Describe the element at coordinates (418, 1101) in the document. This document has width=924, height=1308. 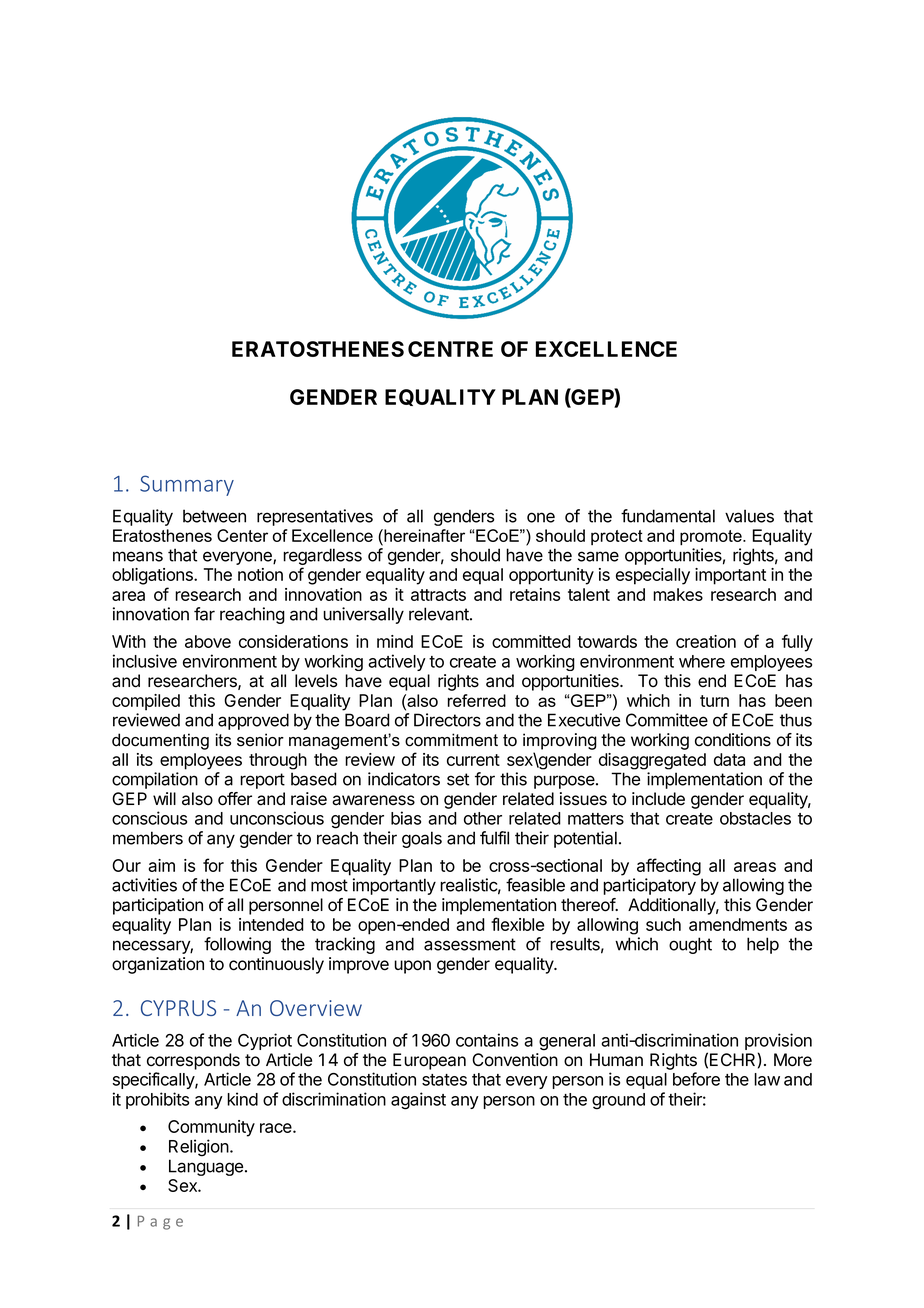
I see `against` at that location.
